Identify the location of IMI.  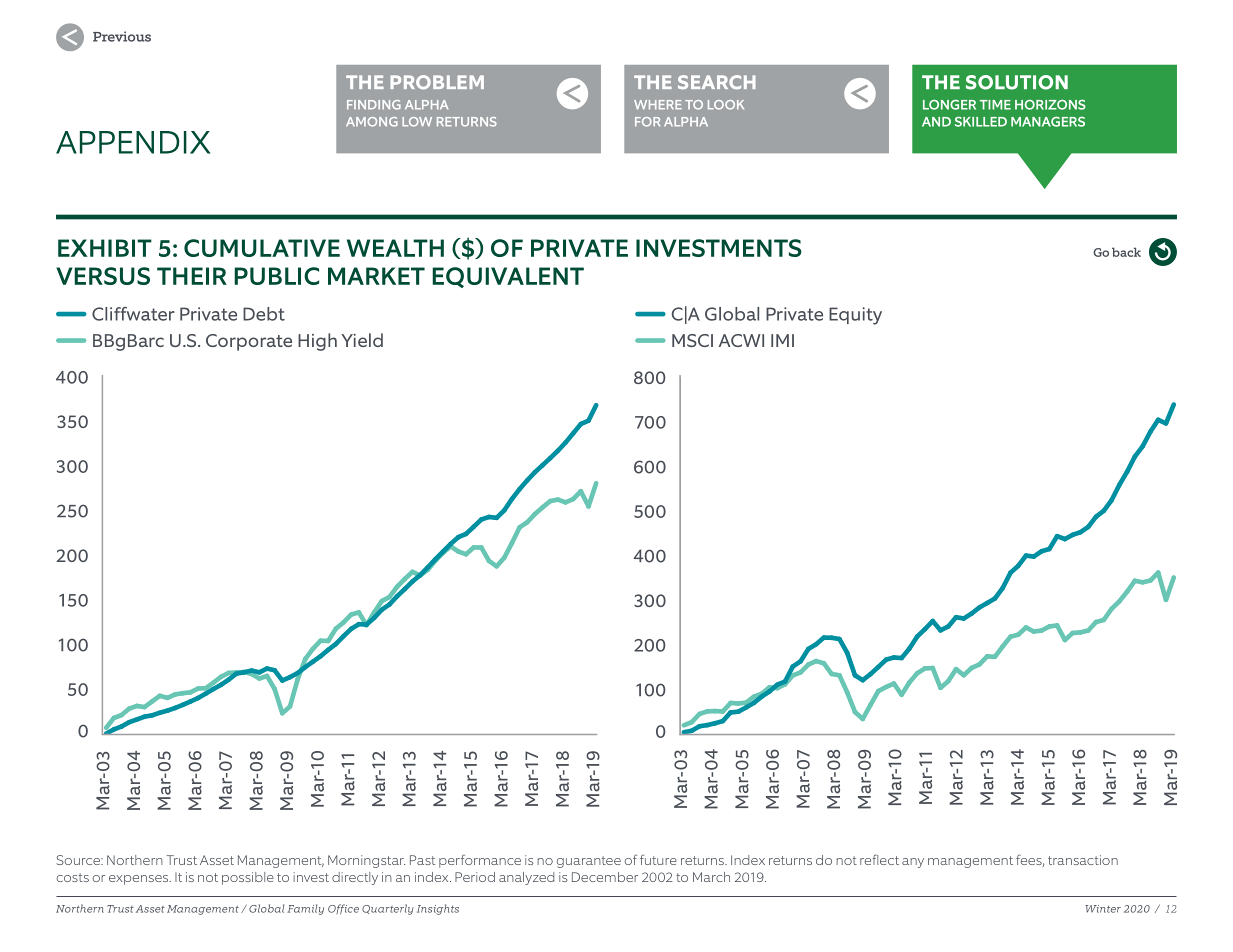
(782, 340).
